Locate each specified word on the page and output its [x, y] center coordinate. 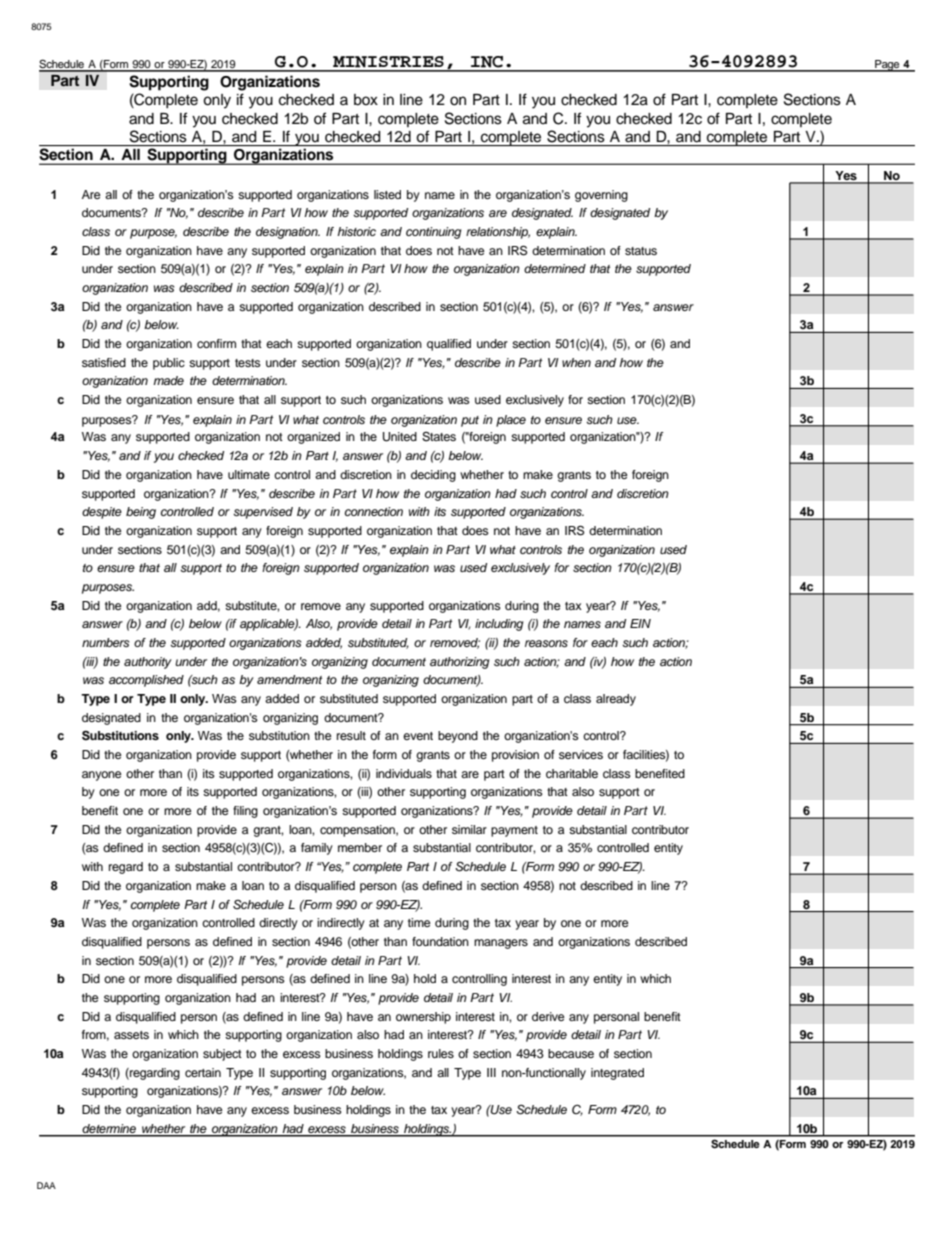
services [581, 754]
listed [387, 194]
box [366, 100]
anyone [102, 776]
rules [441, 1053]
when [576, 362]
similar [469, 829]
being [141, 513]
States [439, 437]
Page [887, 66]
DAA [46, 1185]
